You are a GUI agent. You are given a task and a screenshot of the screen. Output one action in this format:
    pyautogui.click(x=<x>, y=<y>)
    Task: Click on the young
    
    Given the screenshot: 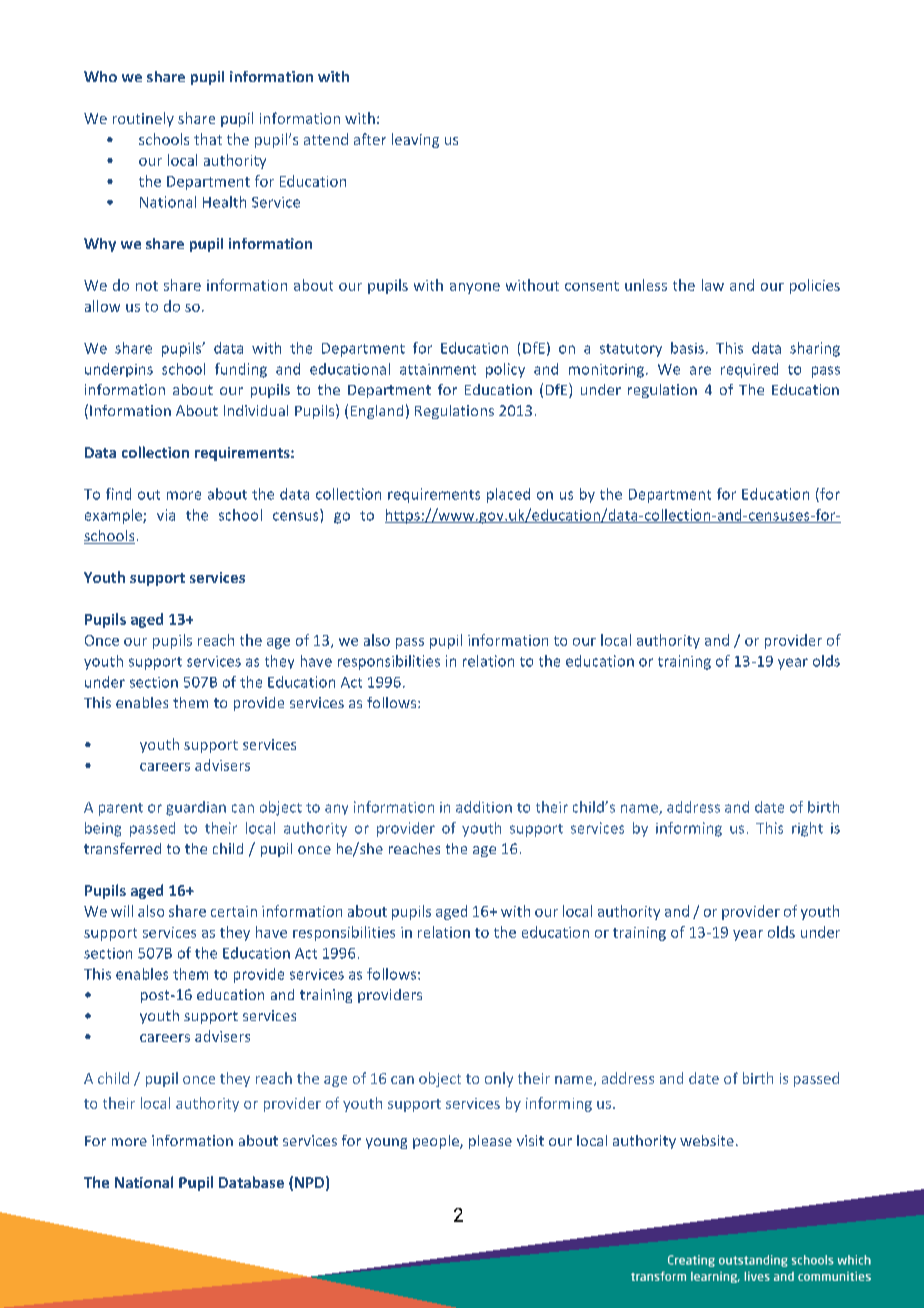 What is the action you would take?
    pyautogui.click(x=386, y=1143)
